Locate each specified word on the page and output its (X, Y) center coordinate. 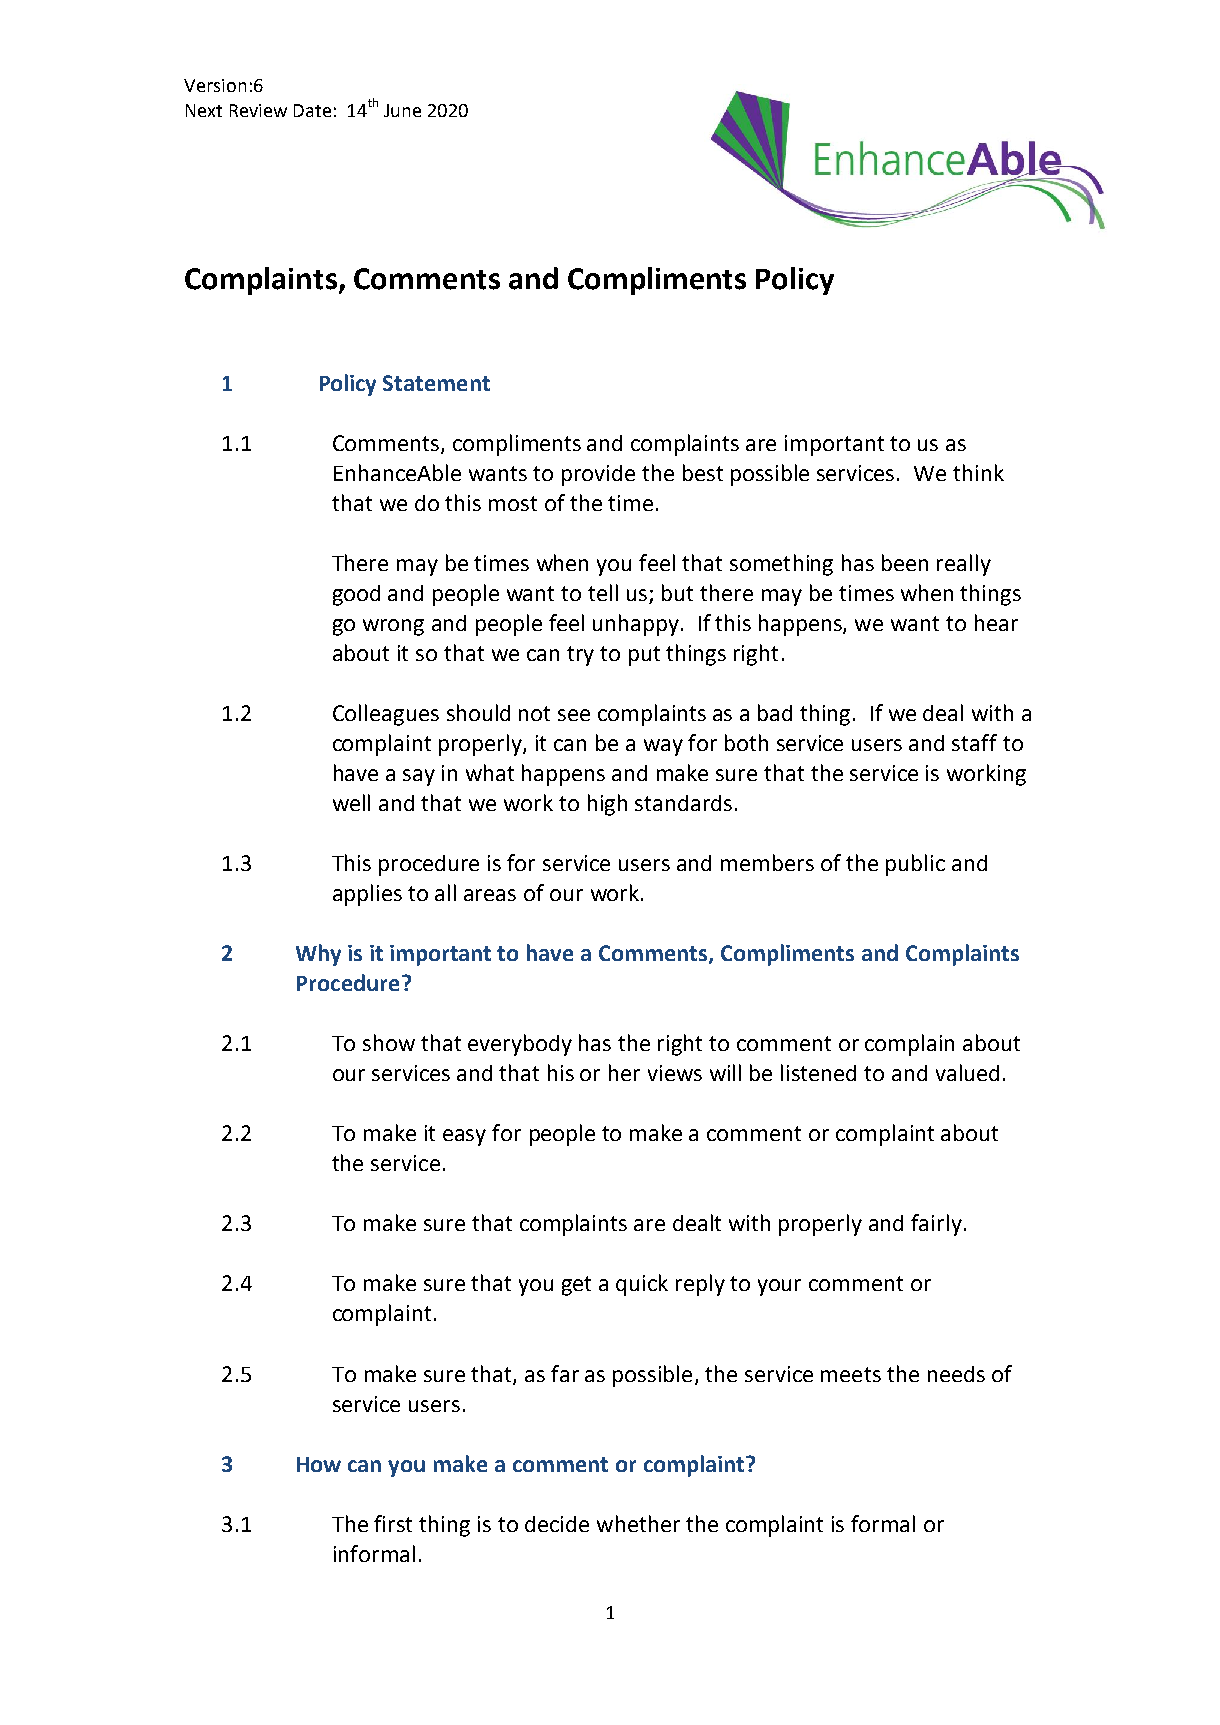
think (978, 472)
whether (638, 1523)
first (393, 1523)
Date (312, 110)
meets (851, 1374)
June (402, 110)
